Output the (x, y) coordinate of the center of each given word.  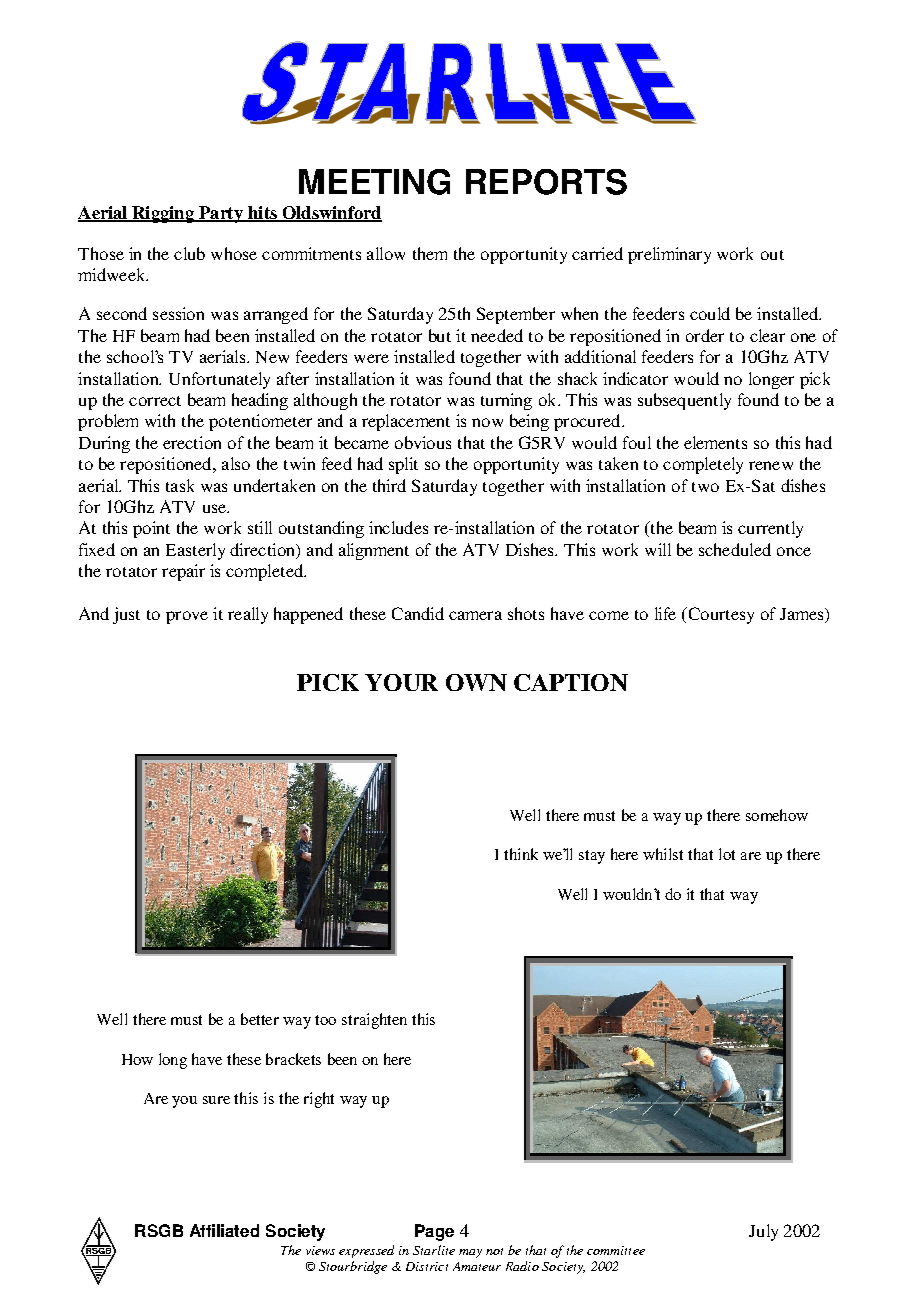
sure (216, 1100)
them (430, 253)
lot (727, 854)
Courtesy (720, 615)
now (487, 422)
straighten (374, 1021)
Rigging (163, 214)
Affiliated (224, 1230)
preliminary (669, 255)
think (521, 854)
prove (187, 617)
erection (192, 442)
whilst (663, 854)
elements (715, 442)
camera (475, 615)
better (260, 1019)
